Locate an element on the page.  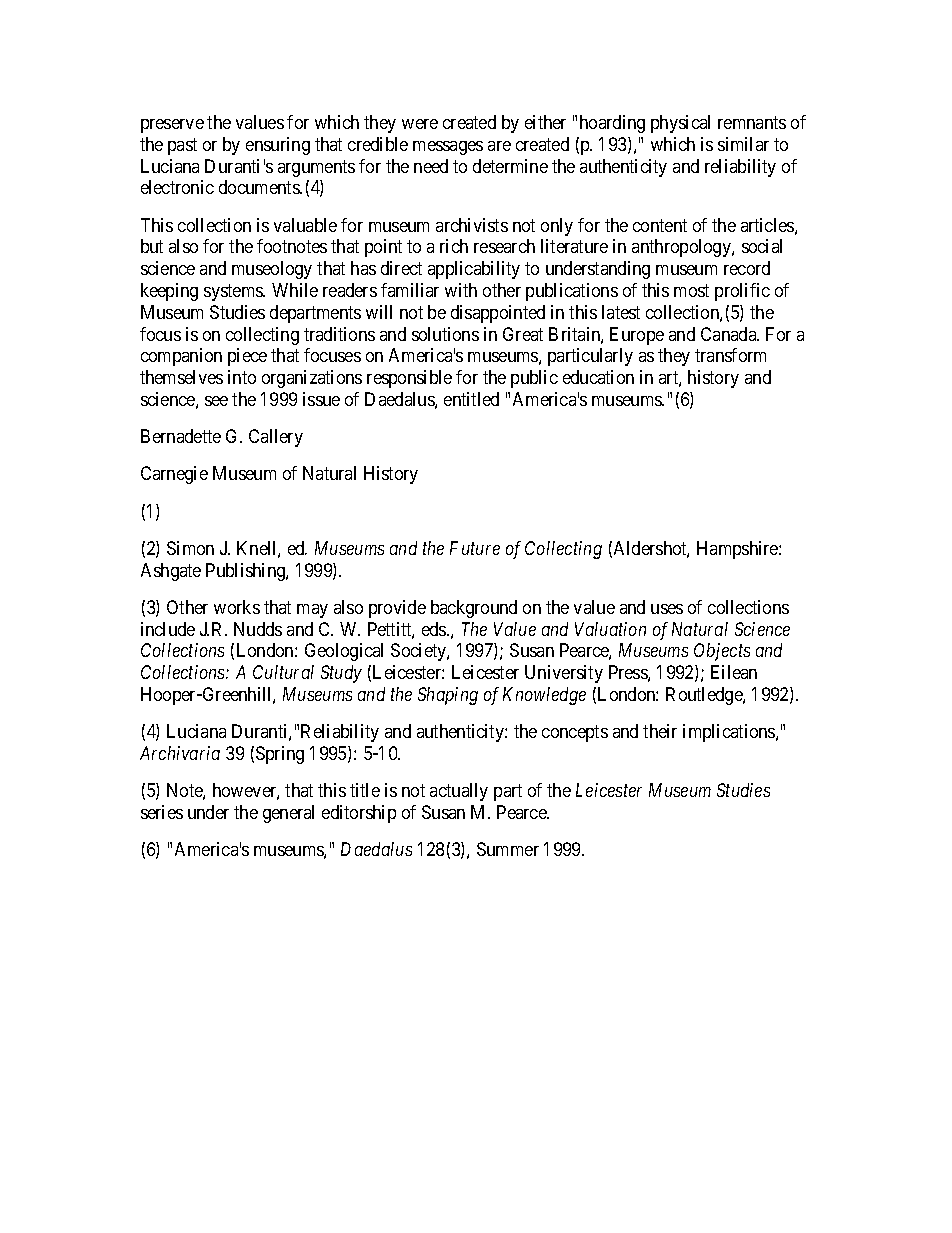
implications is located at coordinates (730, 733).
